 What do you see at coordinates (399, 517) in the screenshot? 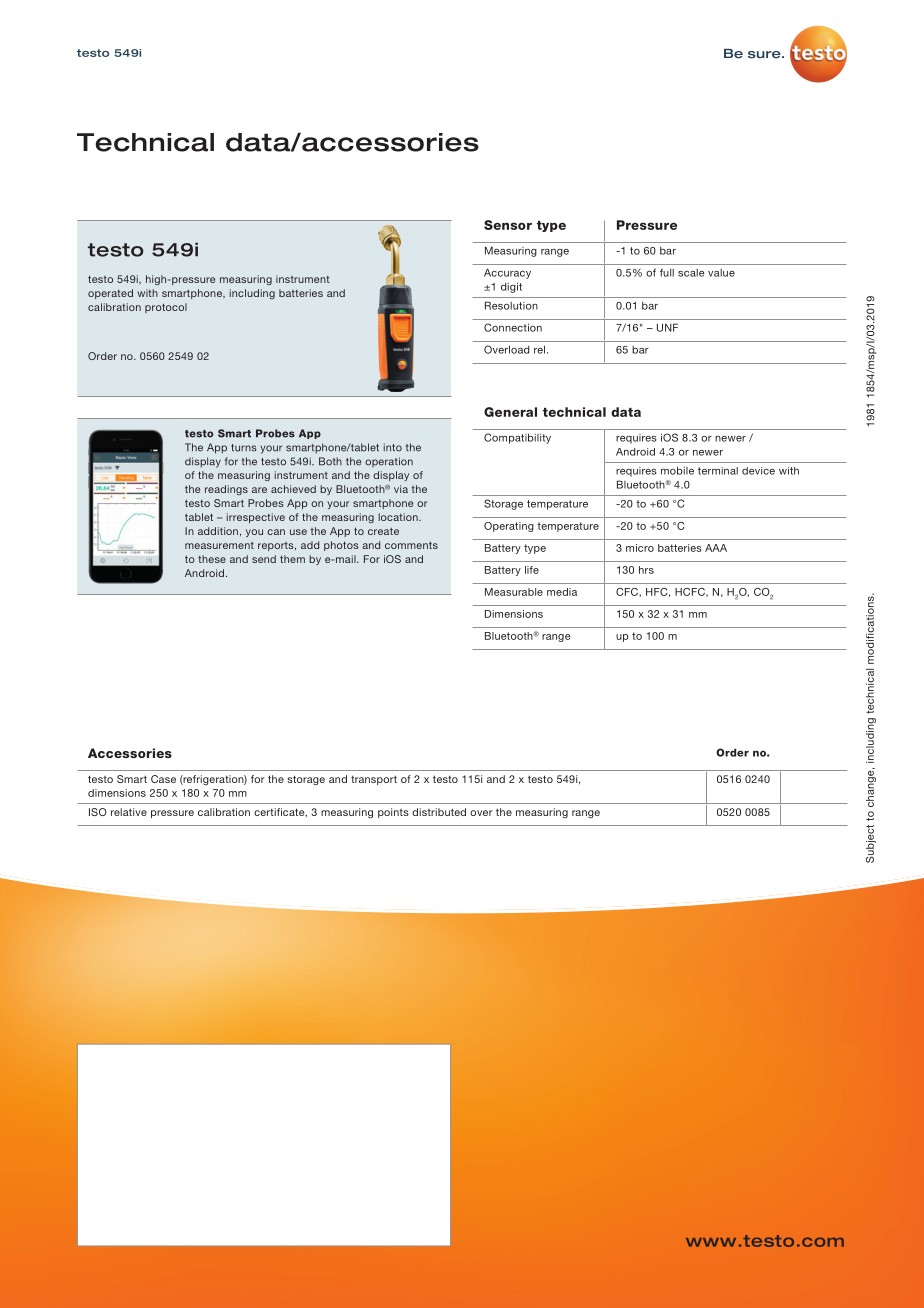
I see `location` at bounding box center [399, 517].
